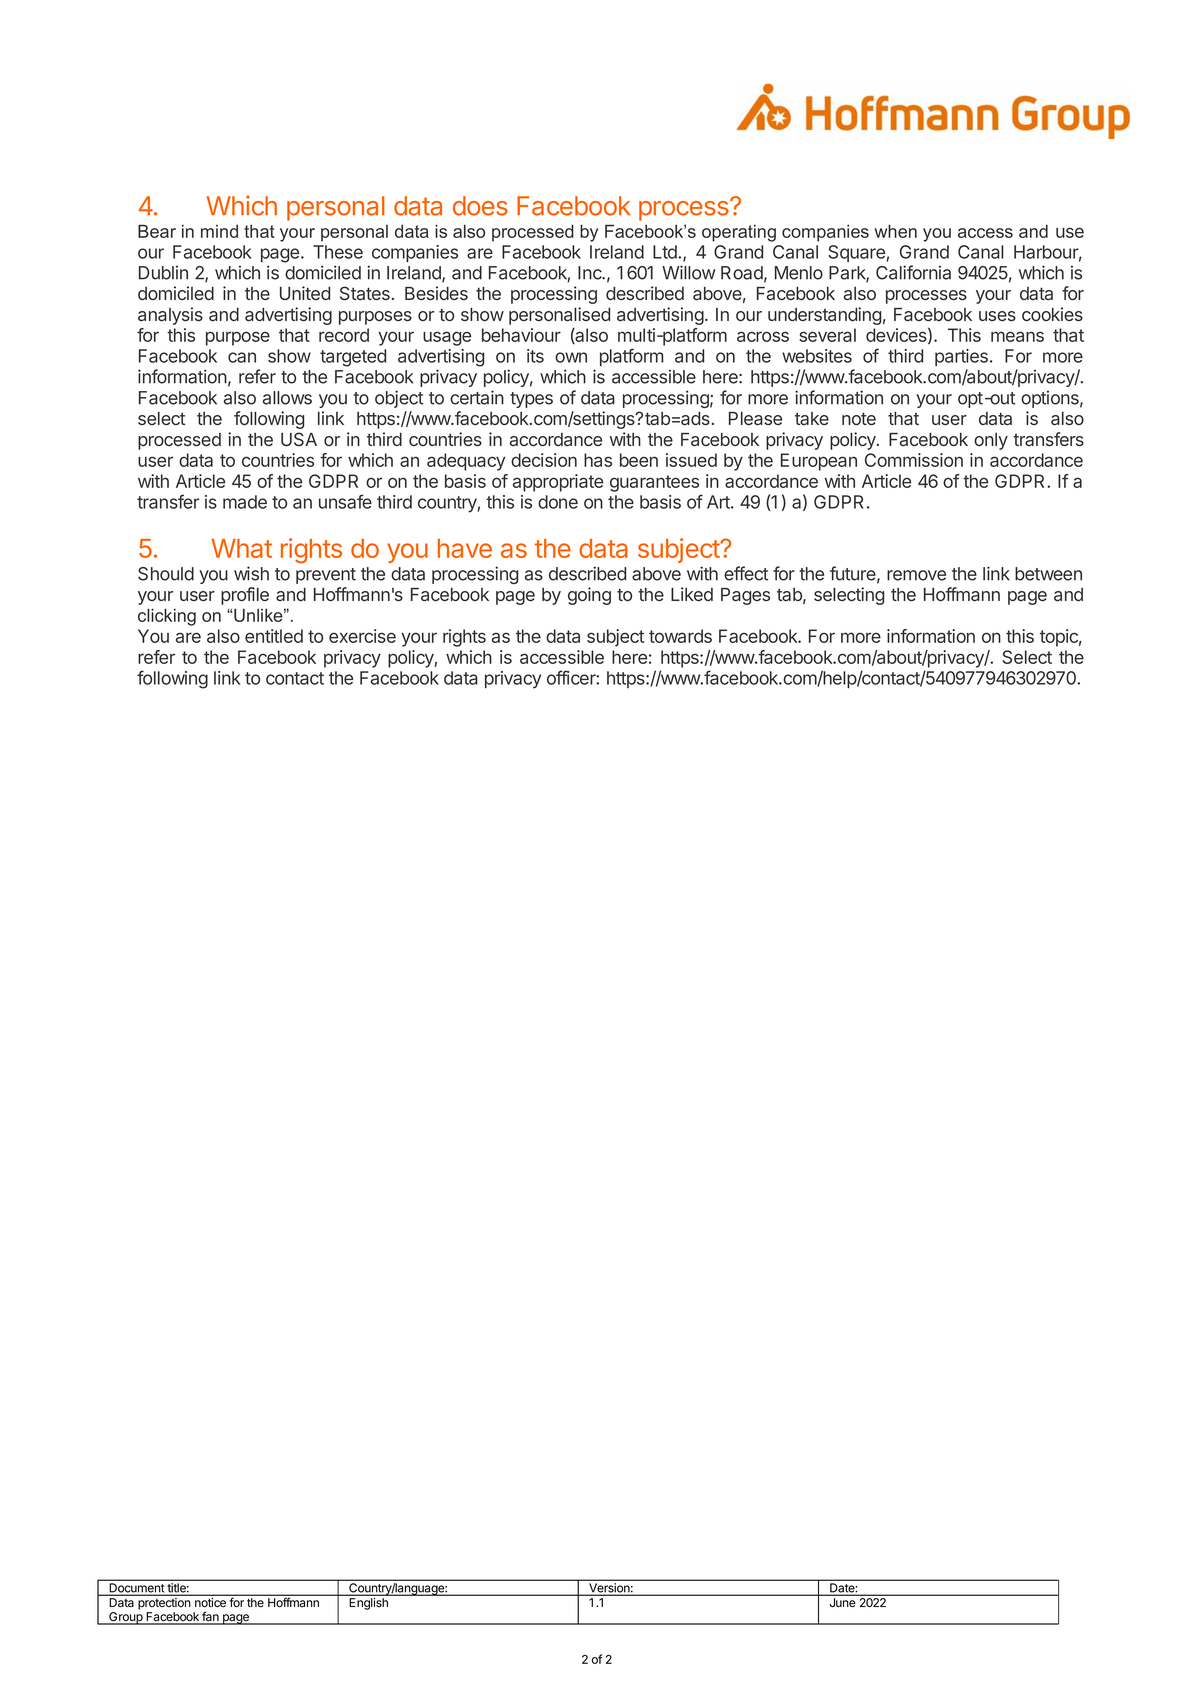  What do you see at coordinates (913, 272) in the image?
I see `California` at bounding box center [913, 272].
